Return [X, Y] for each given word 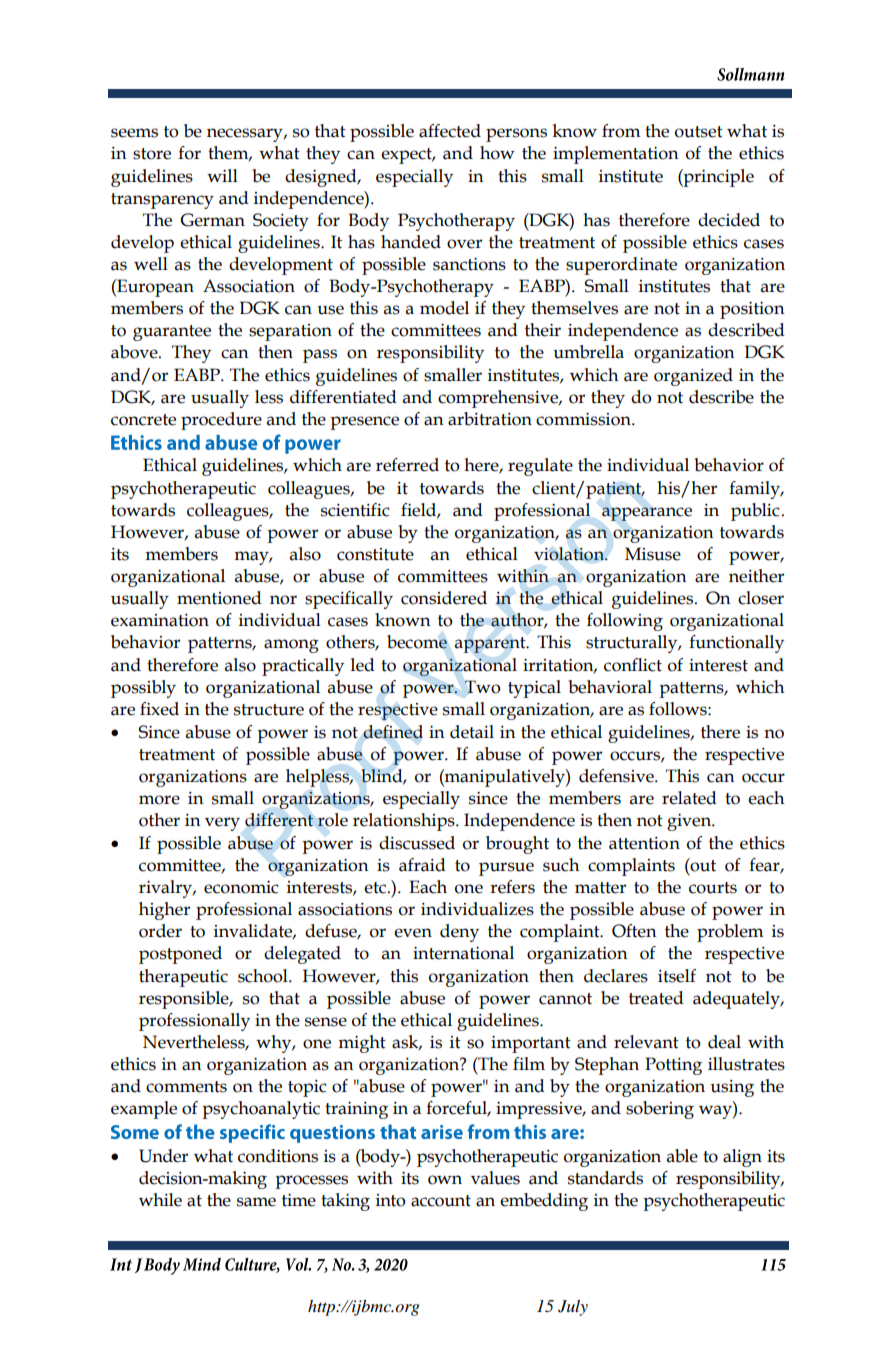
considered [444, 598]
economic [241, 887]
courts [713, 888]
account [441, 1201]
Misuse [653, 554]
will [222, 175]
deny [459, 933]
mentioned [219, 598]
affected [450, 131]
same [256, 1202]
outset [699, 132]
